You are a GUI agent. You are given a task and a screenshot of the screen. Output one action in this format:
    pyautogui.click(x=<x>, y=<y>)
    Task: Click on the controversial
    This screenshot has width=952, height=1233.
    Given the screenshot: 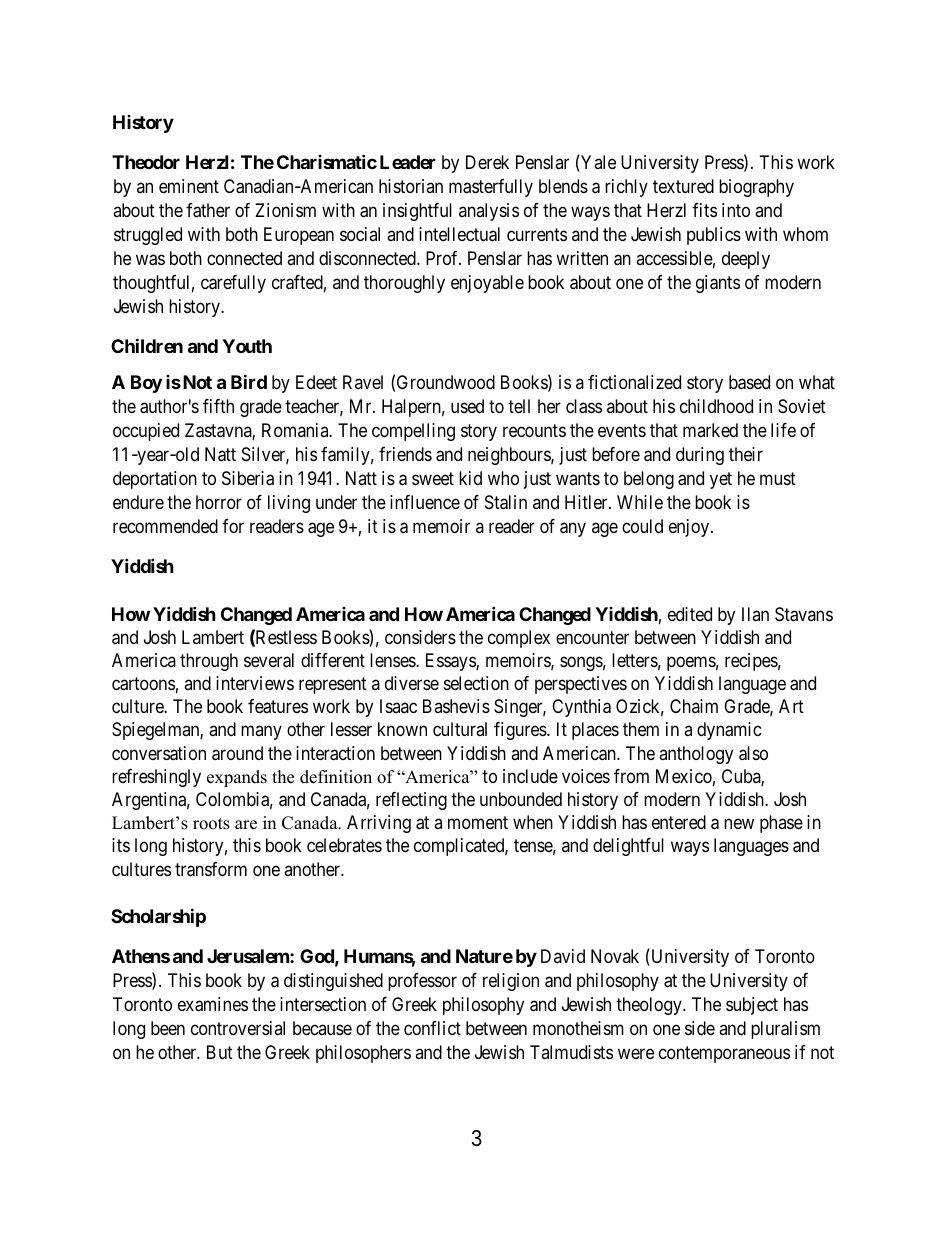 What is the action you would take?
    pyautogui.click(x=238, y=1028)
